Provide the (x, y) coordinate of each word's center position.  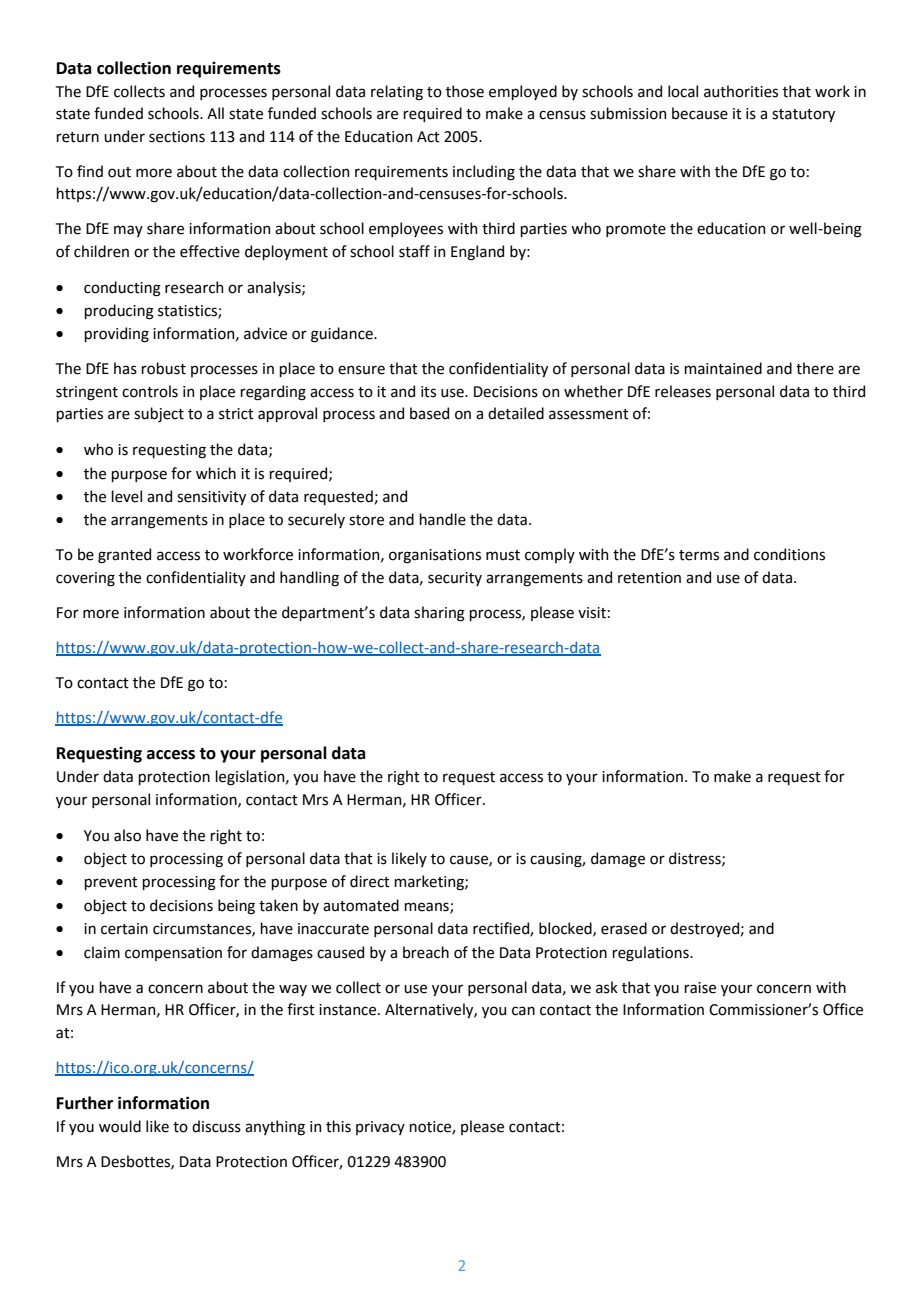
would (120, 1126)
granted (124, 556)
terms (699, 555)
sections (177, 137)
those (465, 91)
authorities (741, 91)
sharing (439, 614)
